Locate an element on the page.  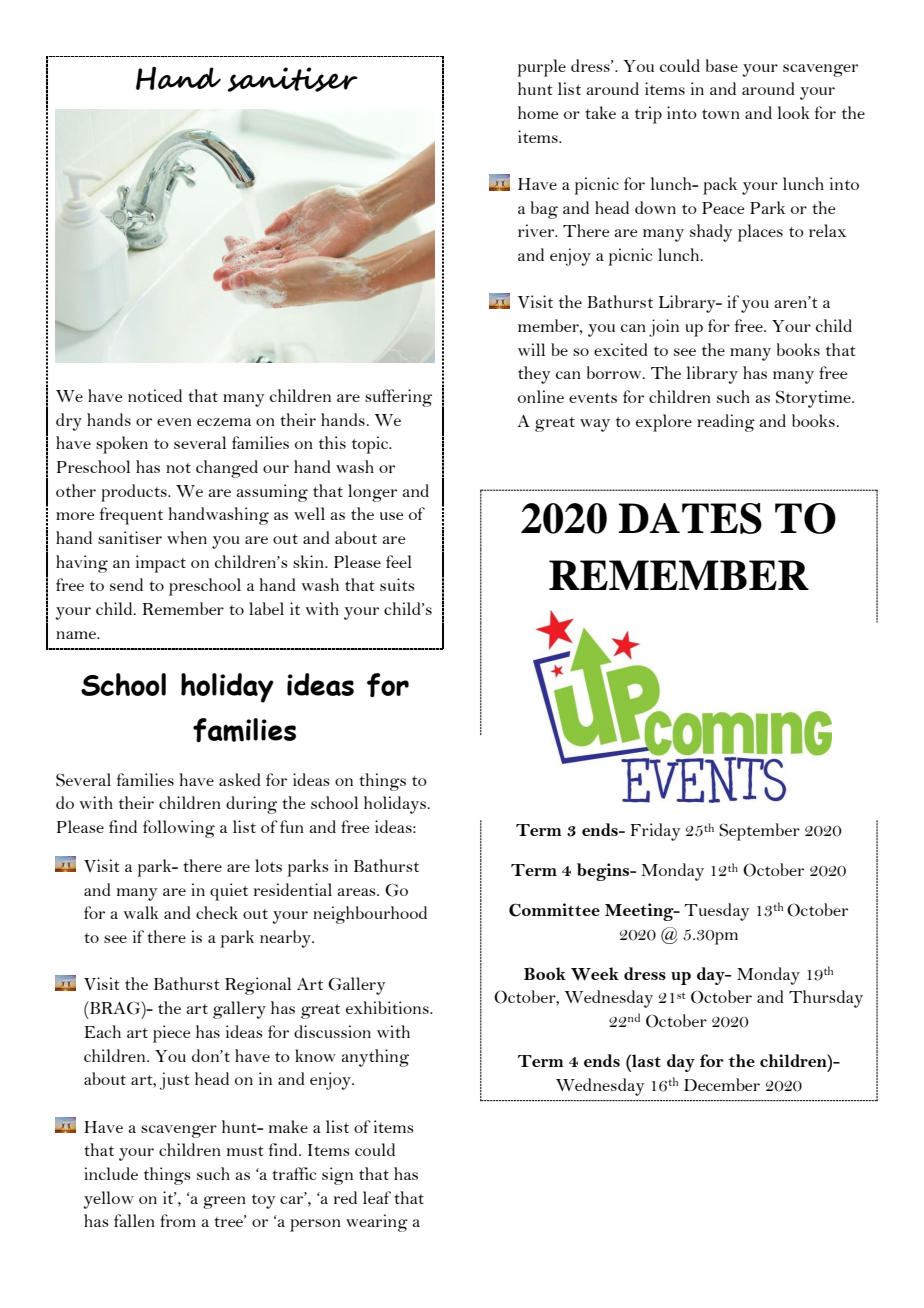
home is located at coordinates (538, 112).
